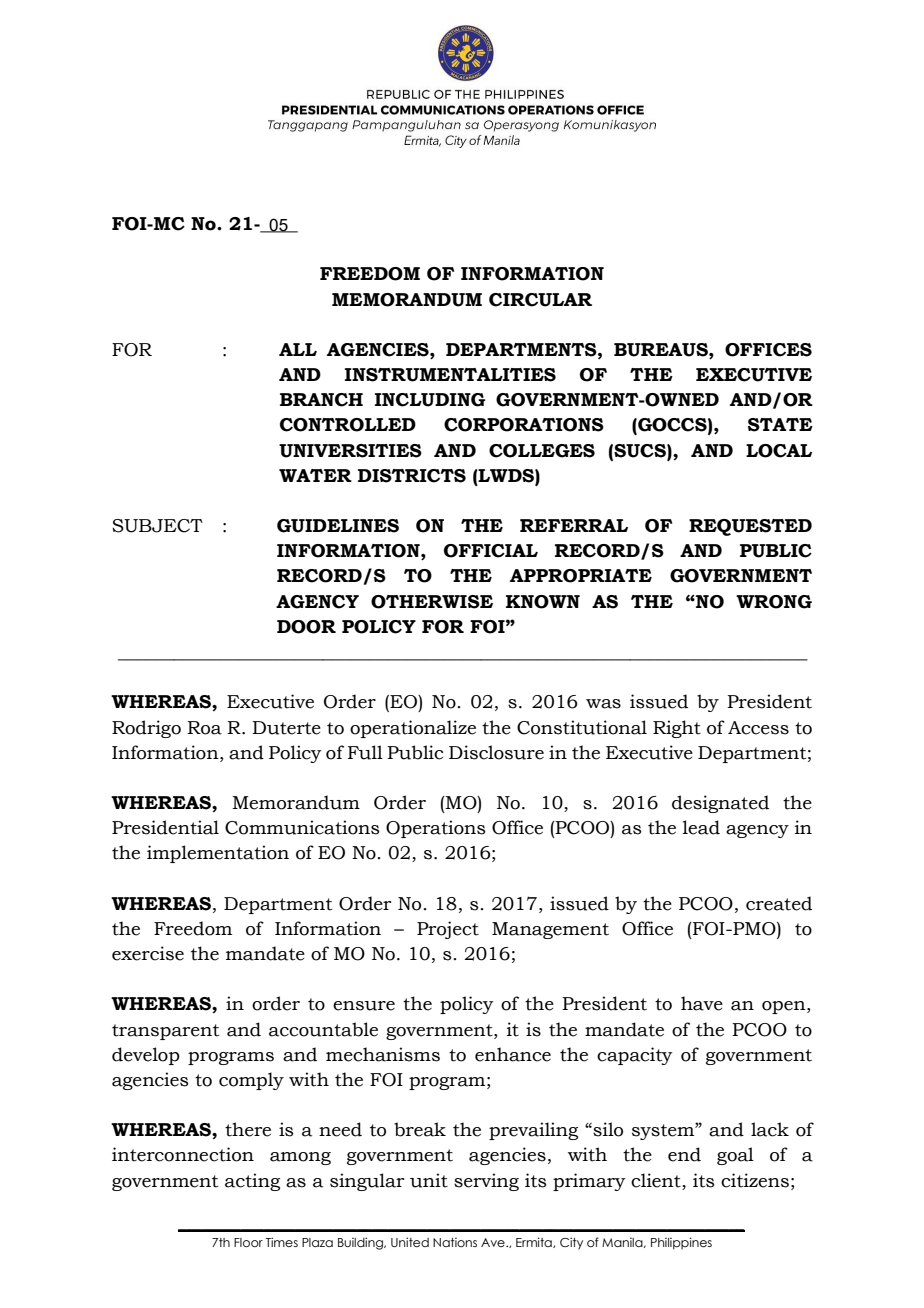 The height and width of the page is (1308, 924). I want to click on Floor, so click(248, 1242).
